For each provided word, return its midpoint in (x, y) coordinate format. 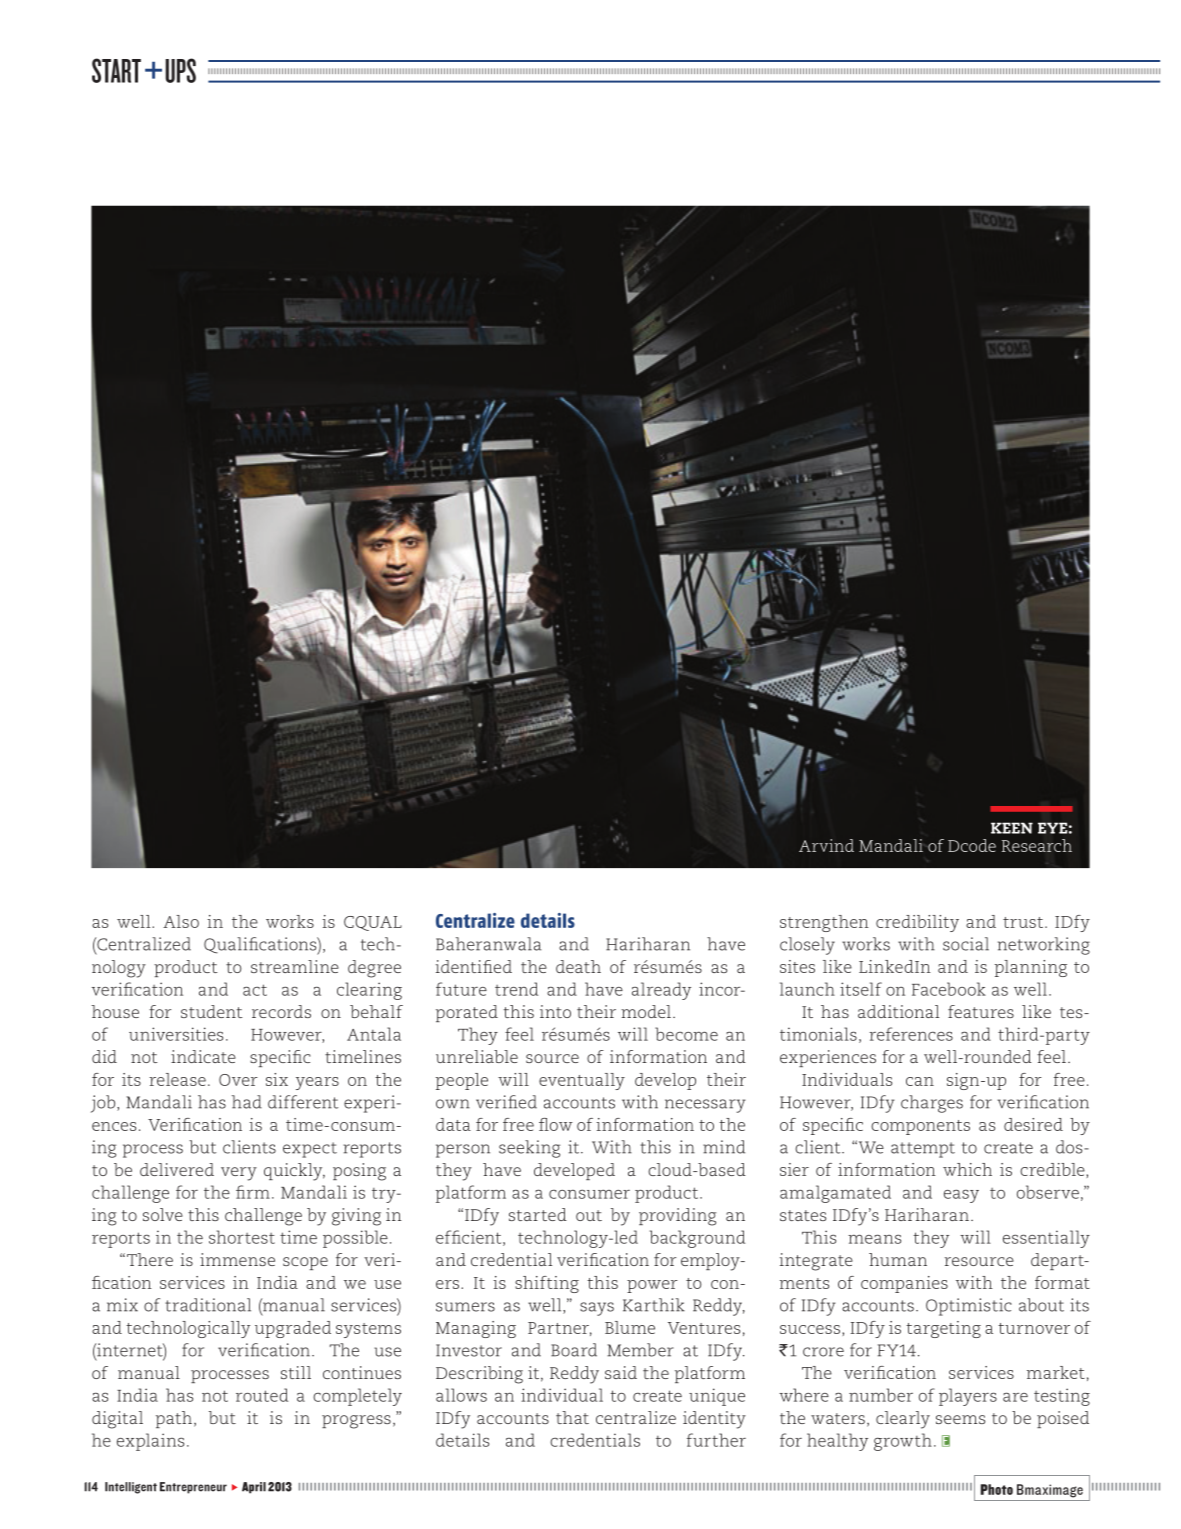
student (211, 1011)
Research (1037, 845)
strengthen (824, 923)
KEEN (1012, 828)
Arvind (826, 845)
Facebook (949, 989)
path (174, 1419)
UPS (180, 70)
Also (181, 921)
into (555, 1011)
